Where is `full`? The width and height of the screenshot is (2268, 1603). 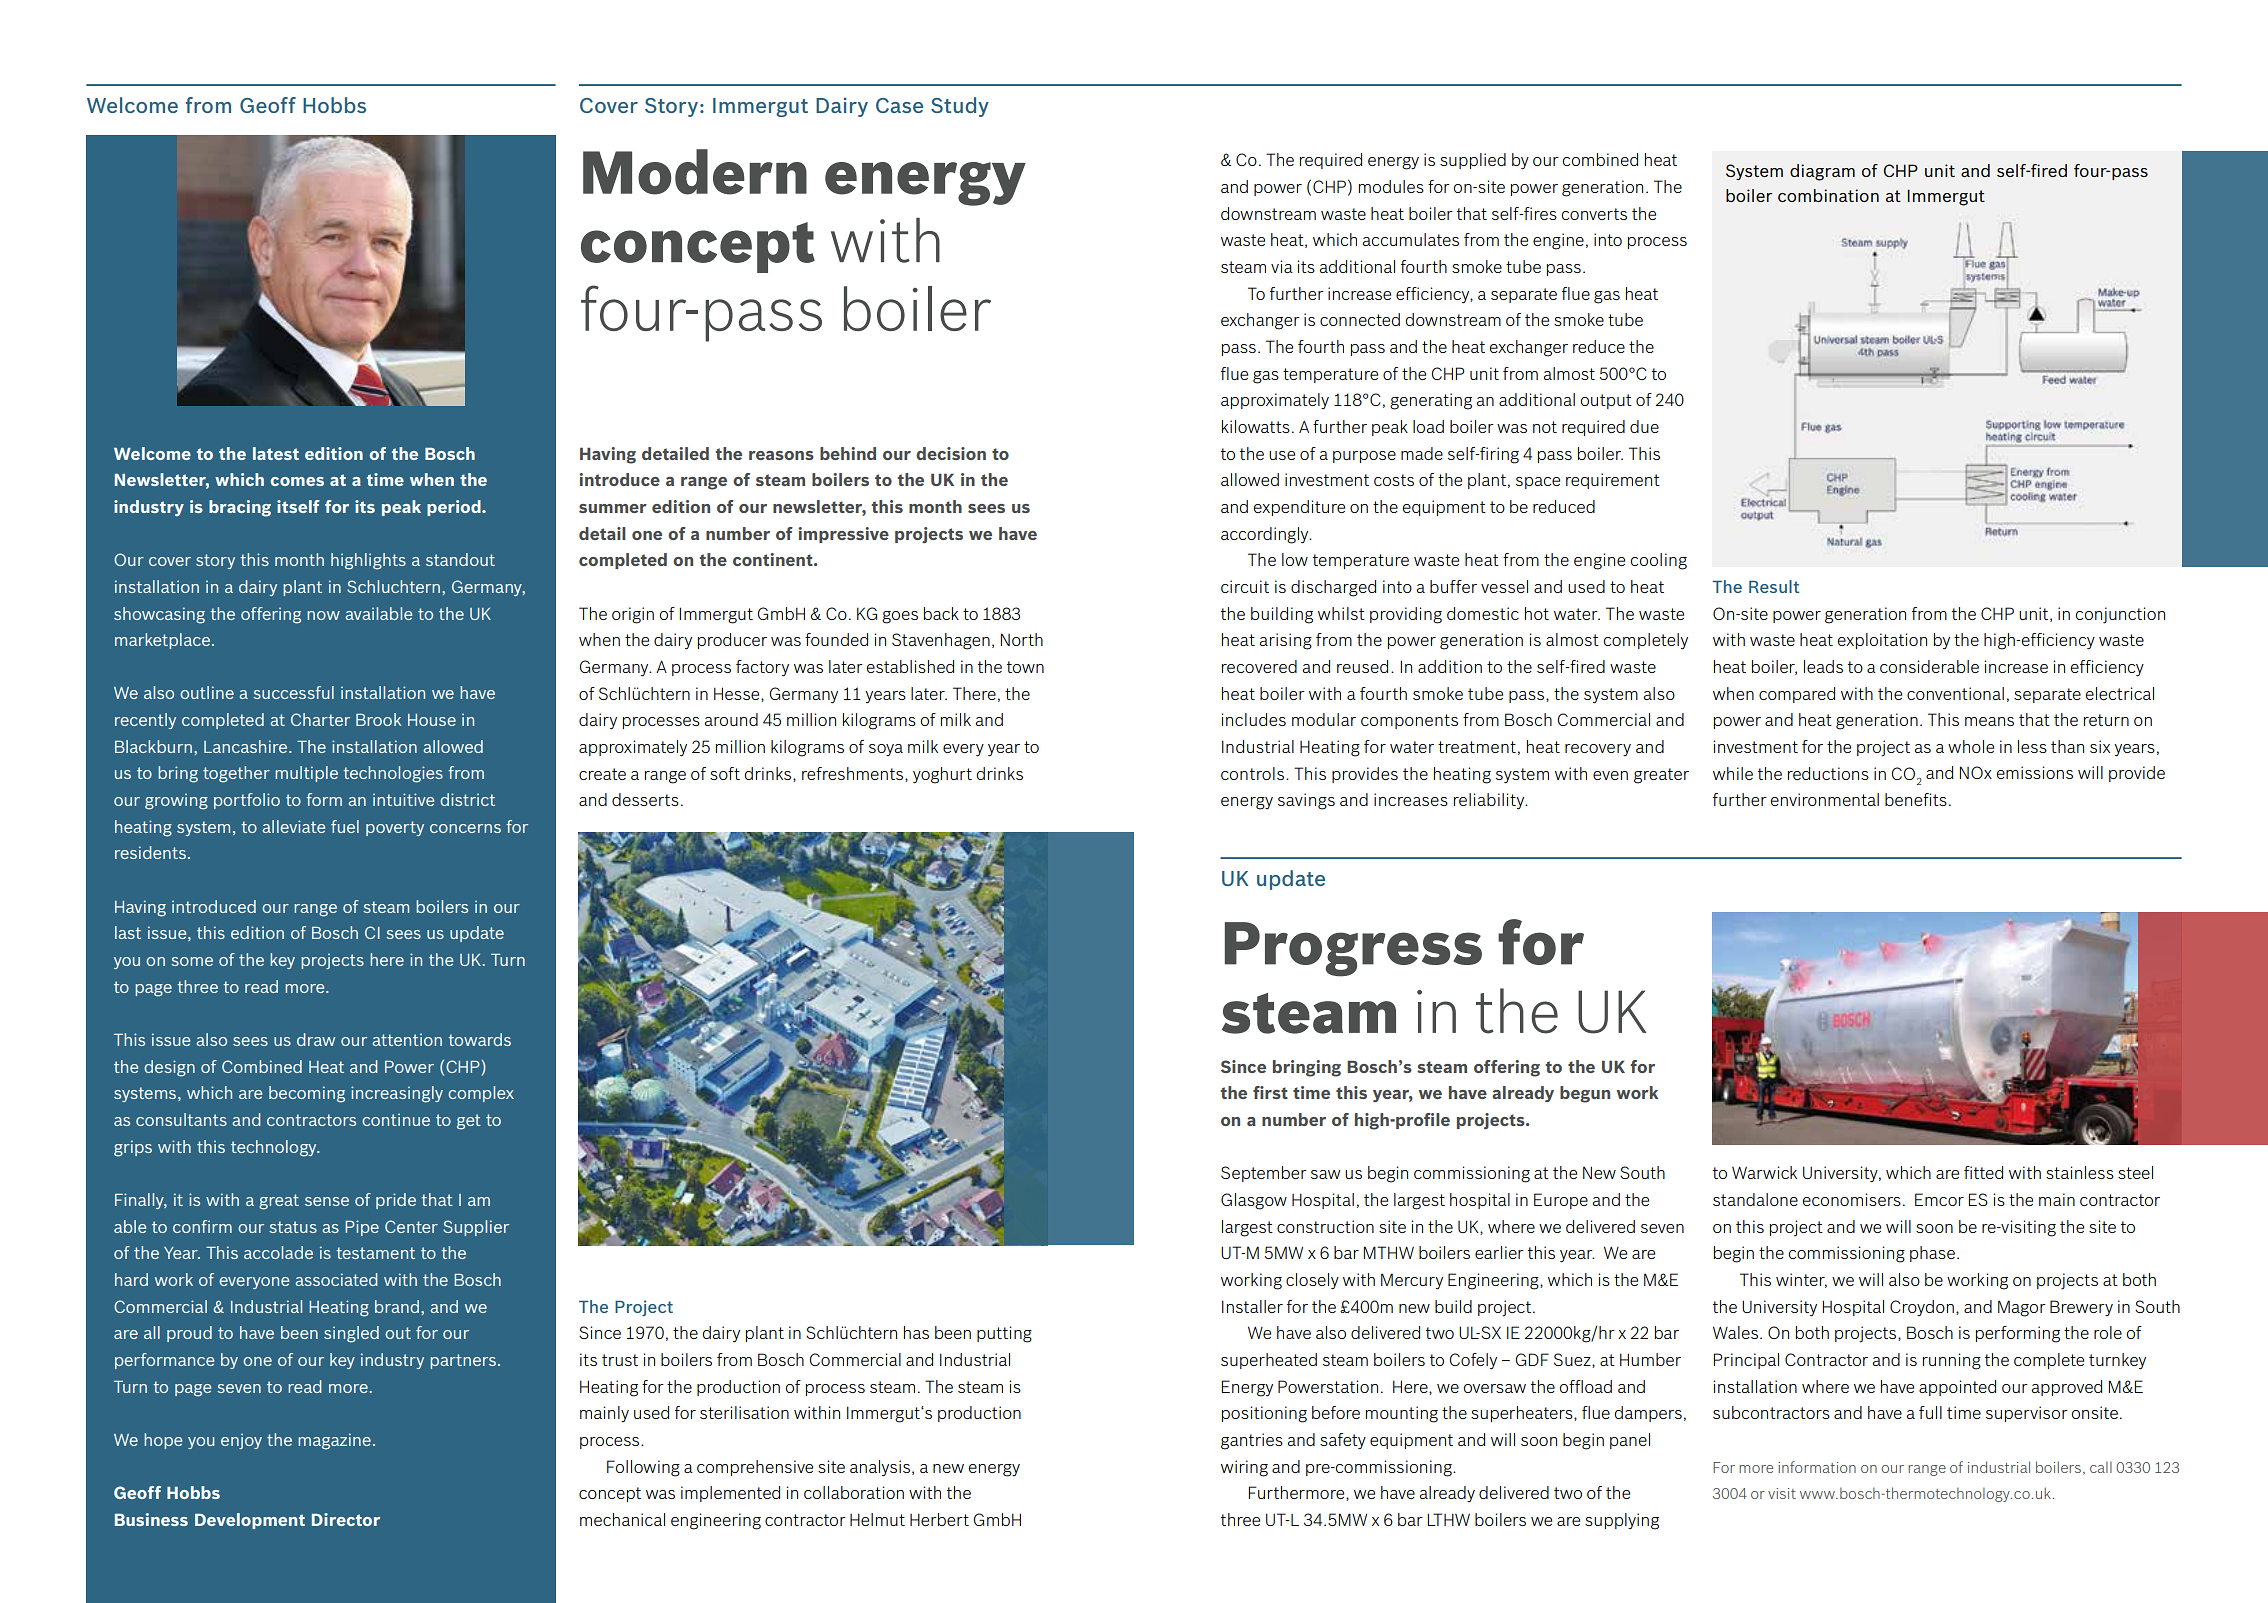
full is located at coordinates (1930, 1412).
